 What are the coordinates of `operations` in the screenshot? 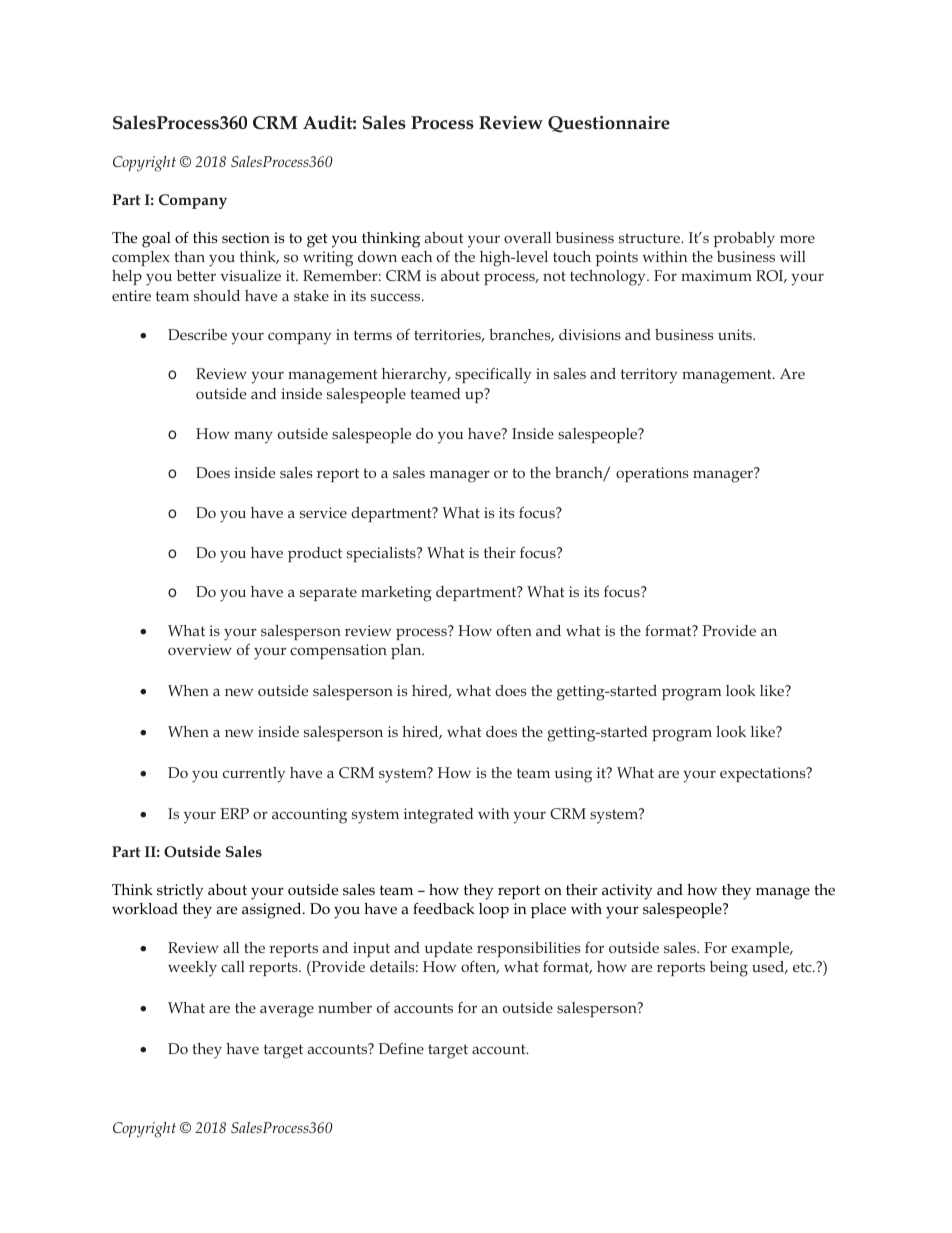 It's located at (652, 474).
